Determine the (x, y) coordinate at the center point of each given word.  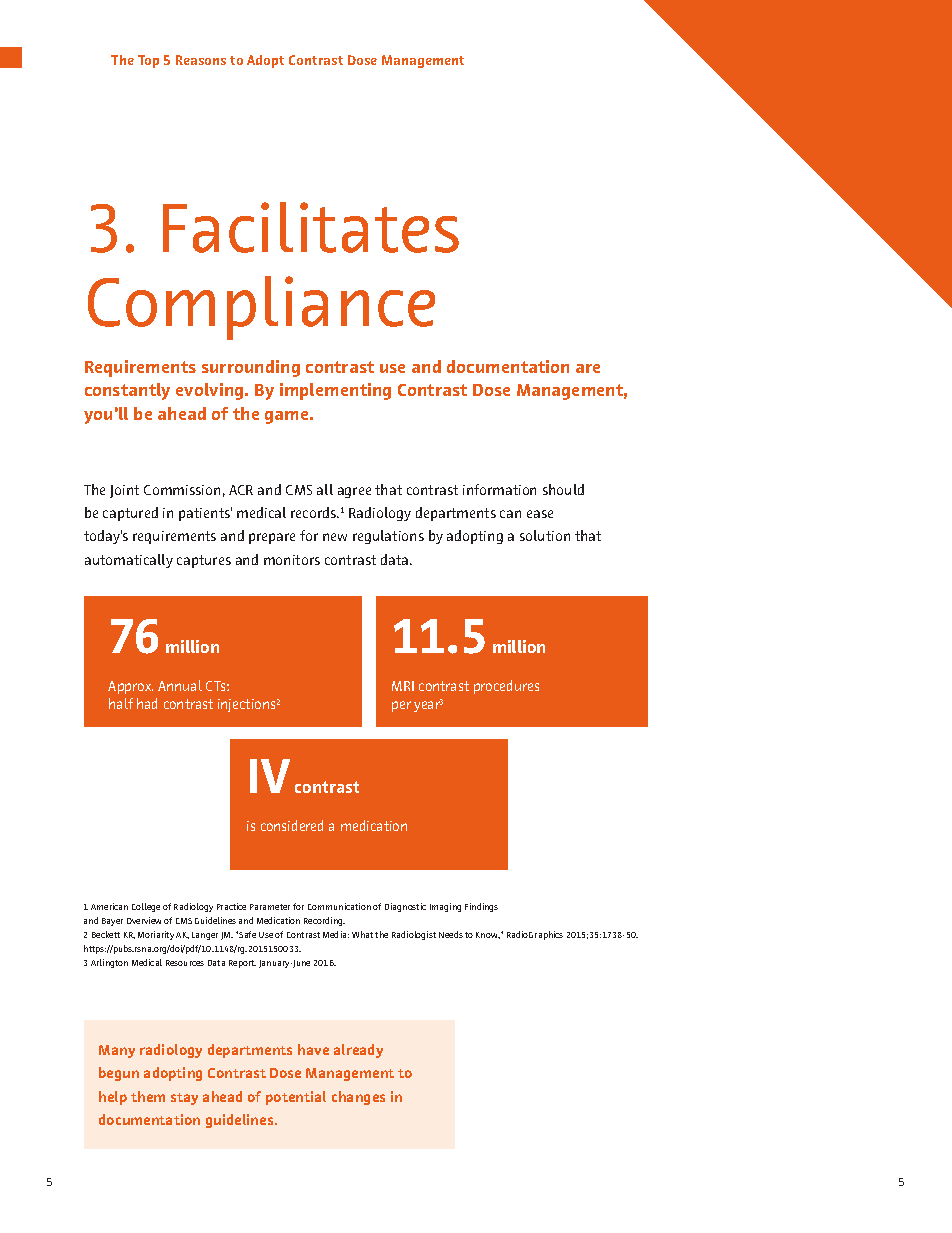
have (313, 1049)
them (148, 1096)
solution (545, 535)
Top (148, 61)
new (335, 537)
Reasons (201, 60)
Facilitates (311, 227)
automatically (129, 561)
